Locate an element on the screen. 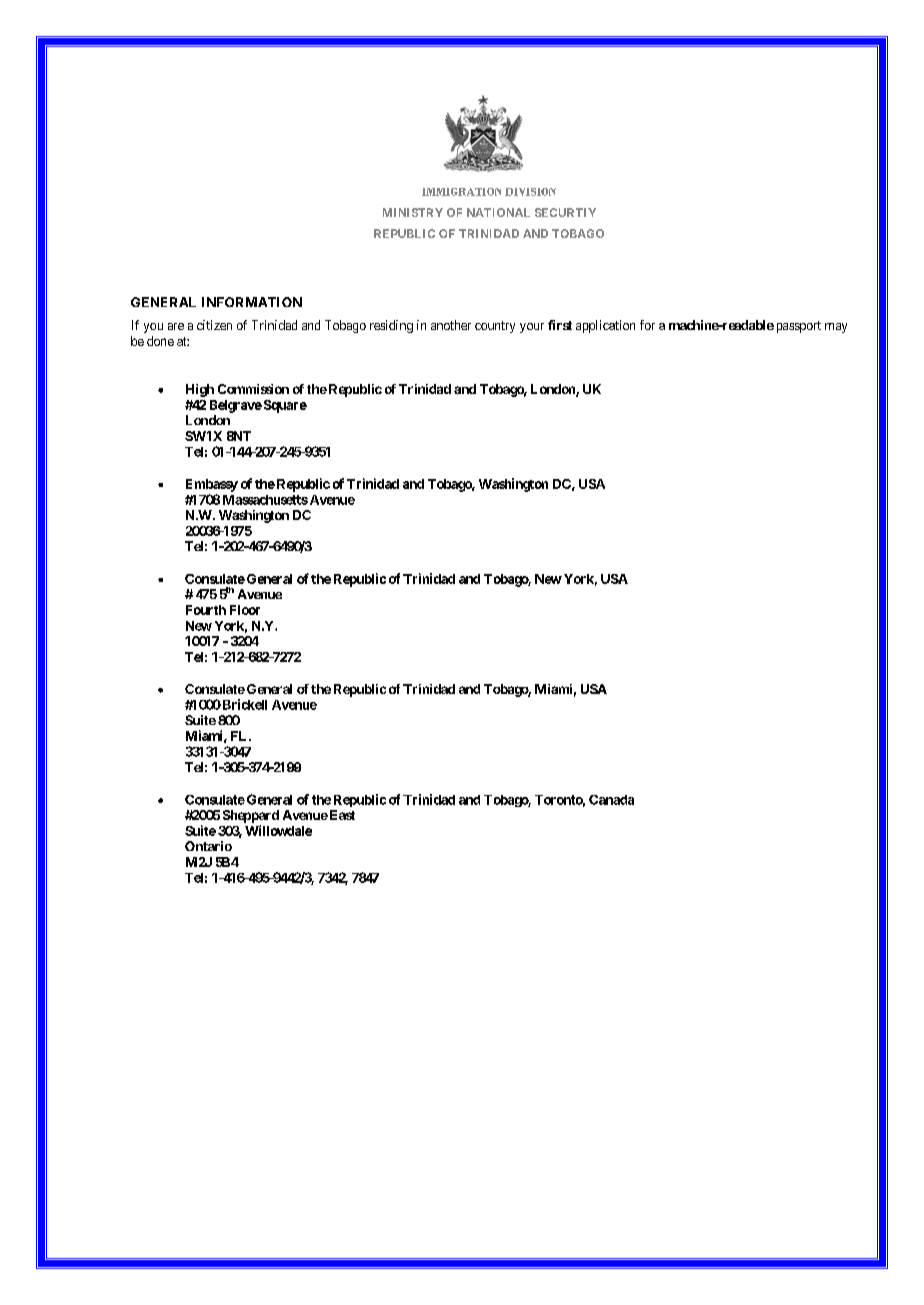  East is located at coordinates (341, 815).
